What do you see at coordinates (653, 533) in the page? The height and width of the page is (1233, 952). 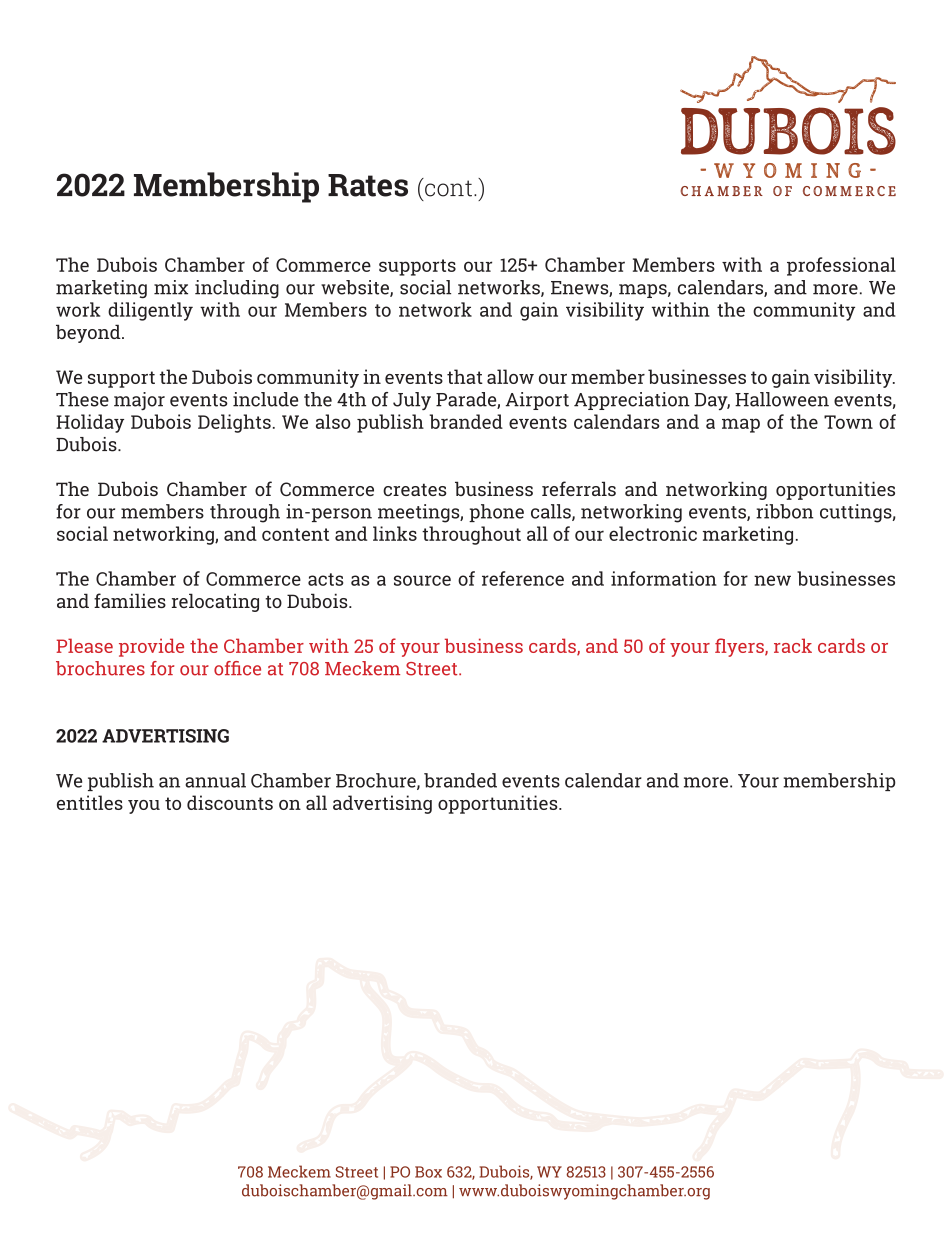 I see `electronic` at bounding box center [653, 533].
